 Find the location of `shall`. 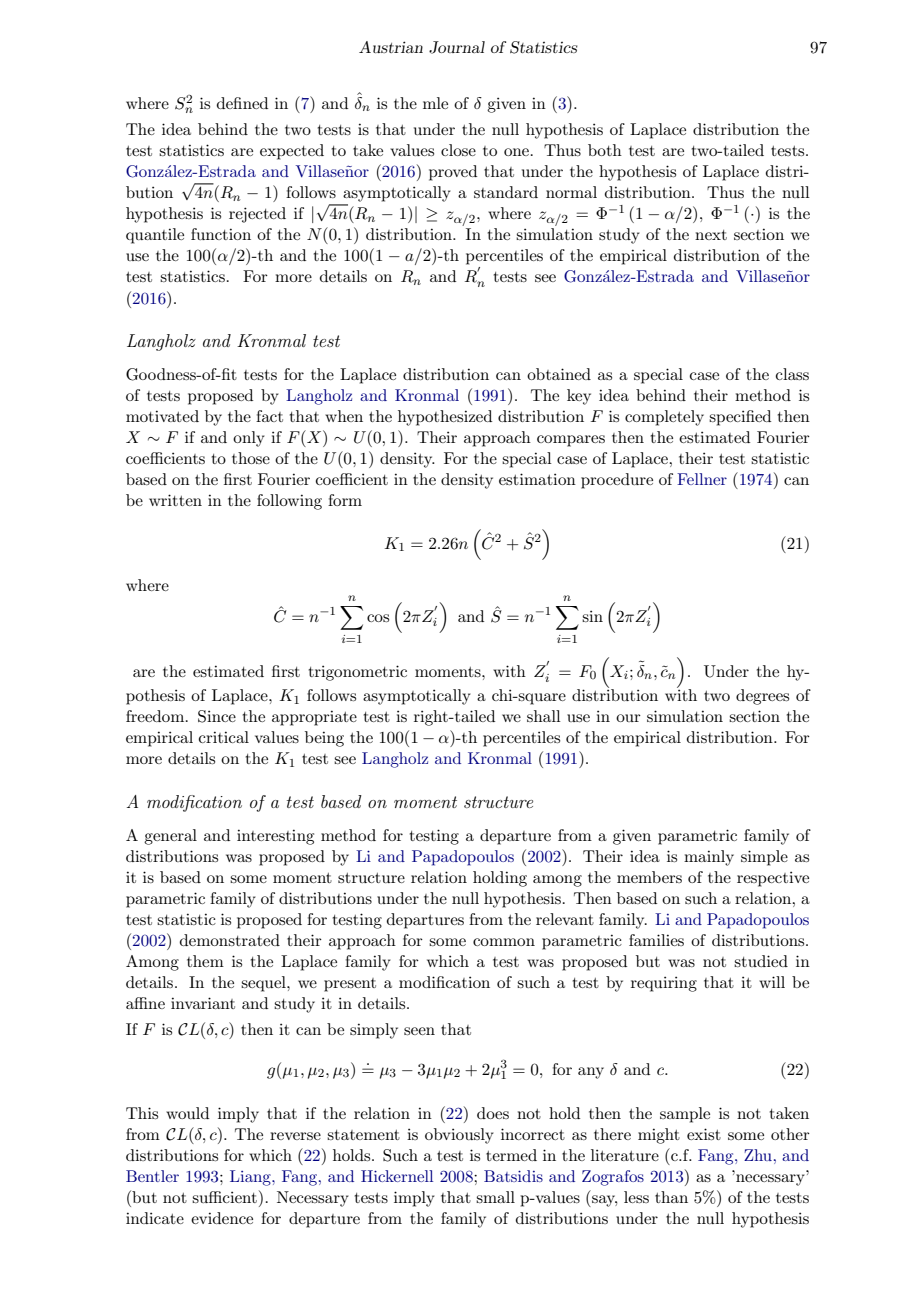

shall is located at coordinates (544, 716).
